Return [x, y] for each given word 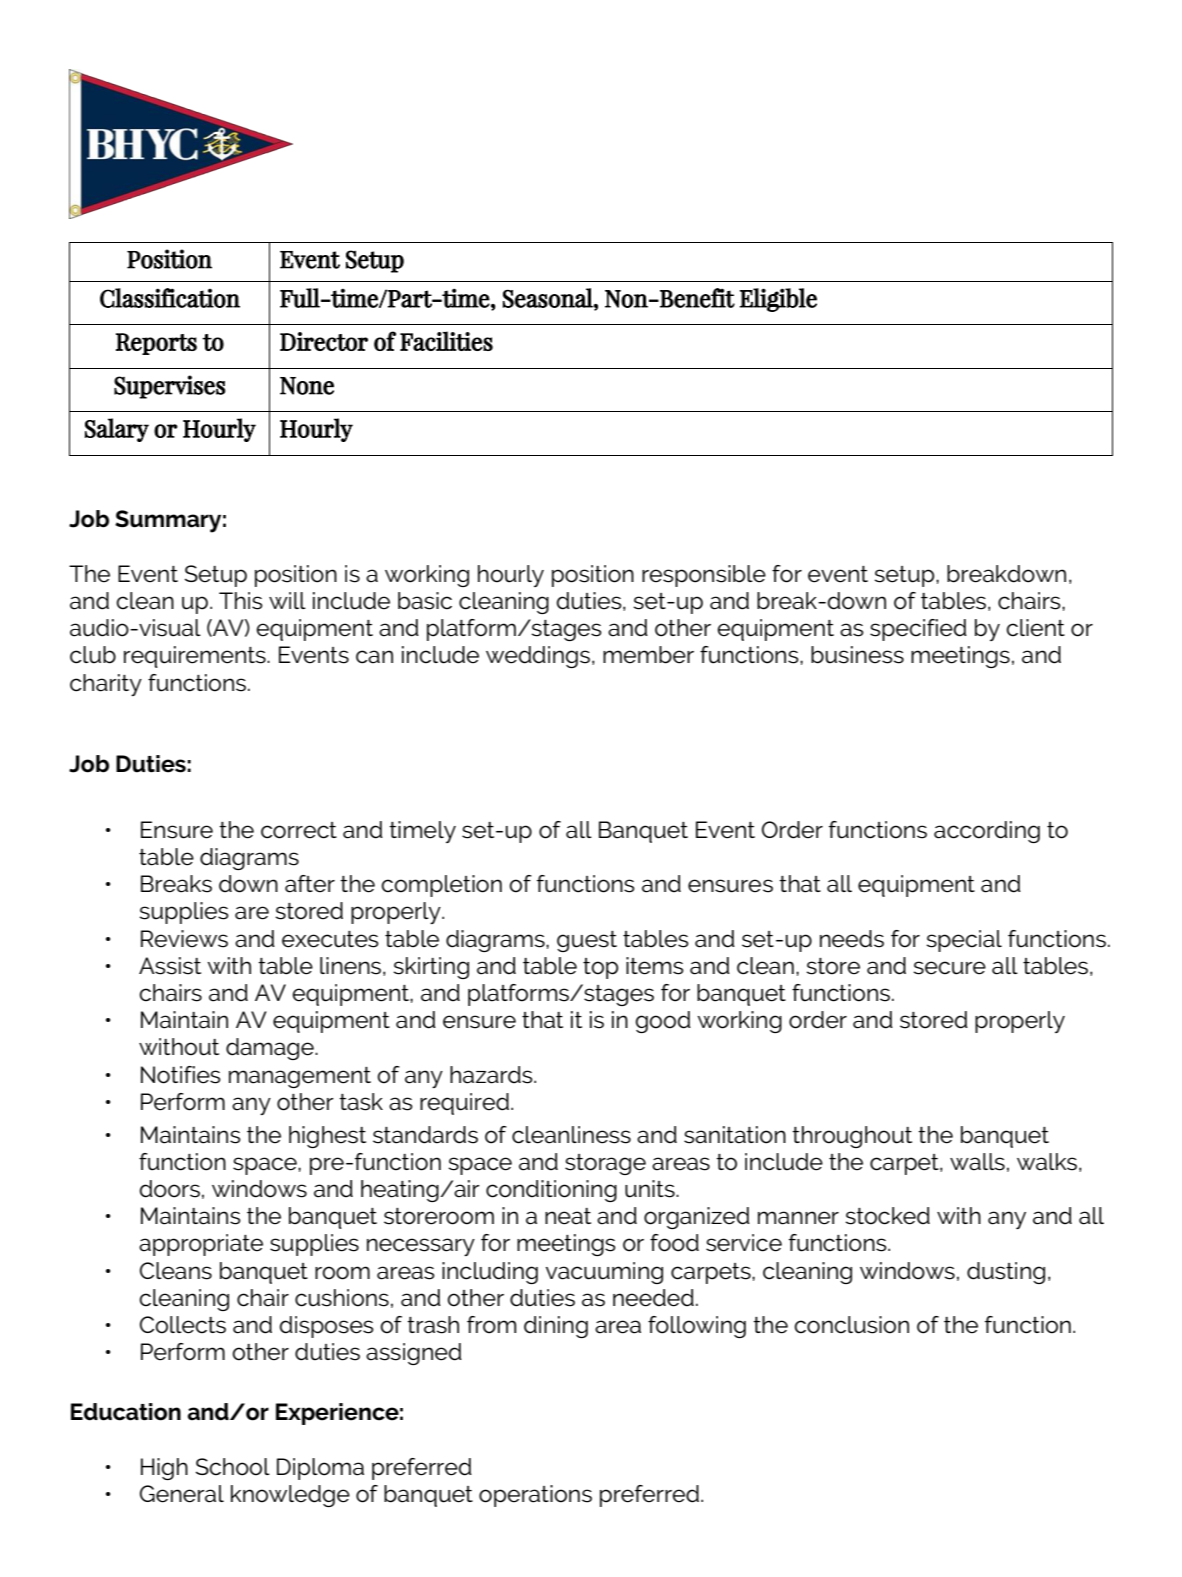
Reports [156, 344]
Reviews [184, 939]
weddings [538, 657]
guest [587, 941]
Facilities [446, 341]
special [964, 941]
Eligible [778, 300]
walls [977, 1162]
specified [918, 630]
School [233, 1467]
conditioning [551, 1191]
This [241, 601]
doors [170, 1189]
